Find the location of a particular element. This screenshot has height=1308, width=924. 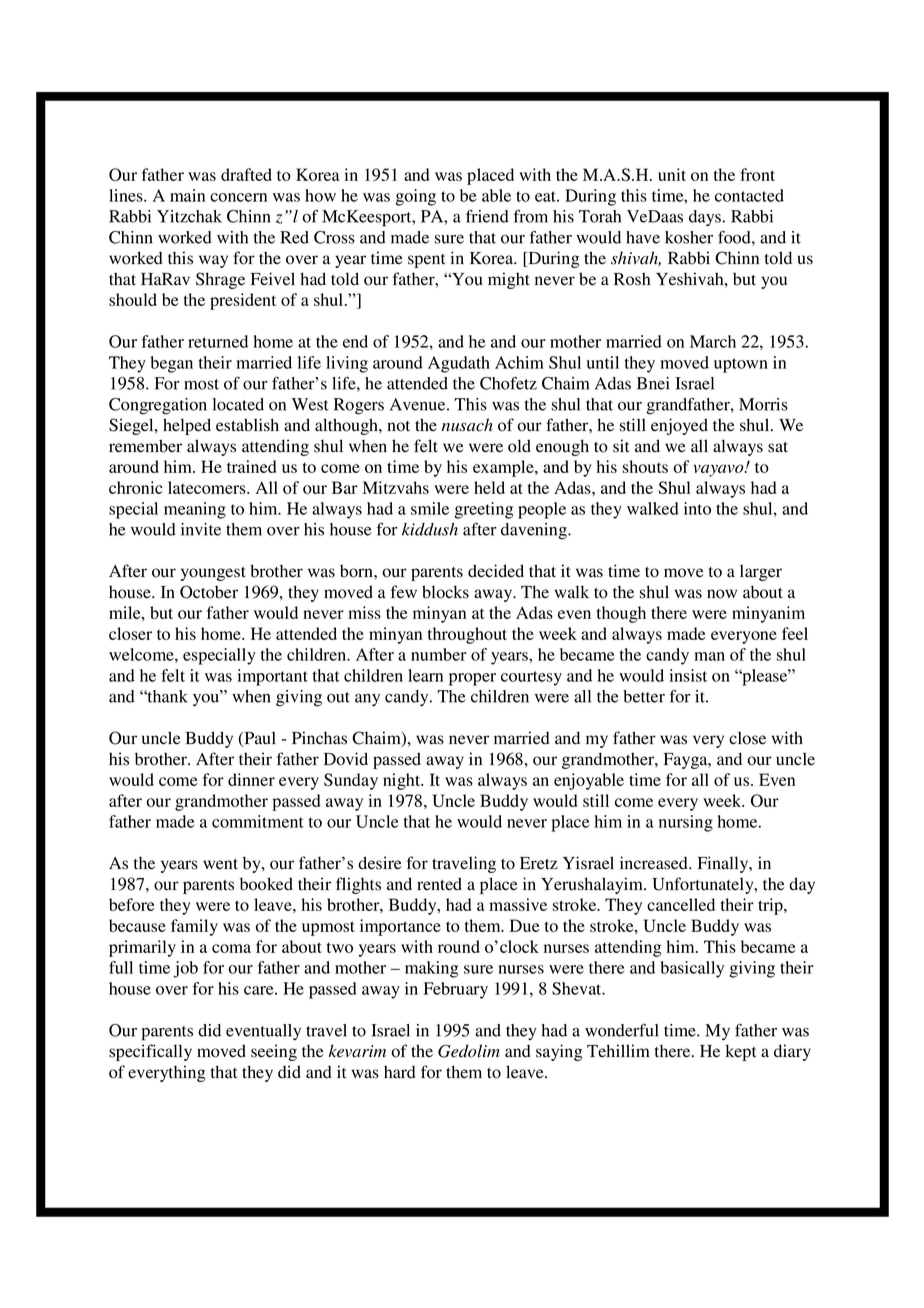

held is located at coordinates (489, 487).
